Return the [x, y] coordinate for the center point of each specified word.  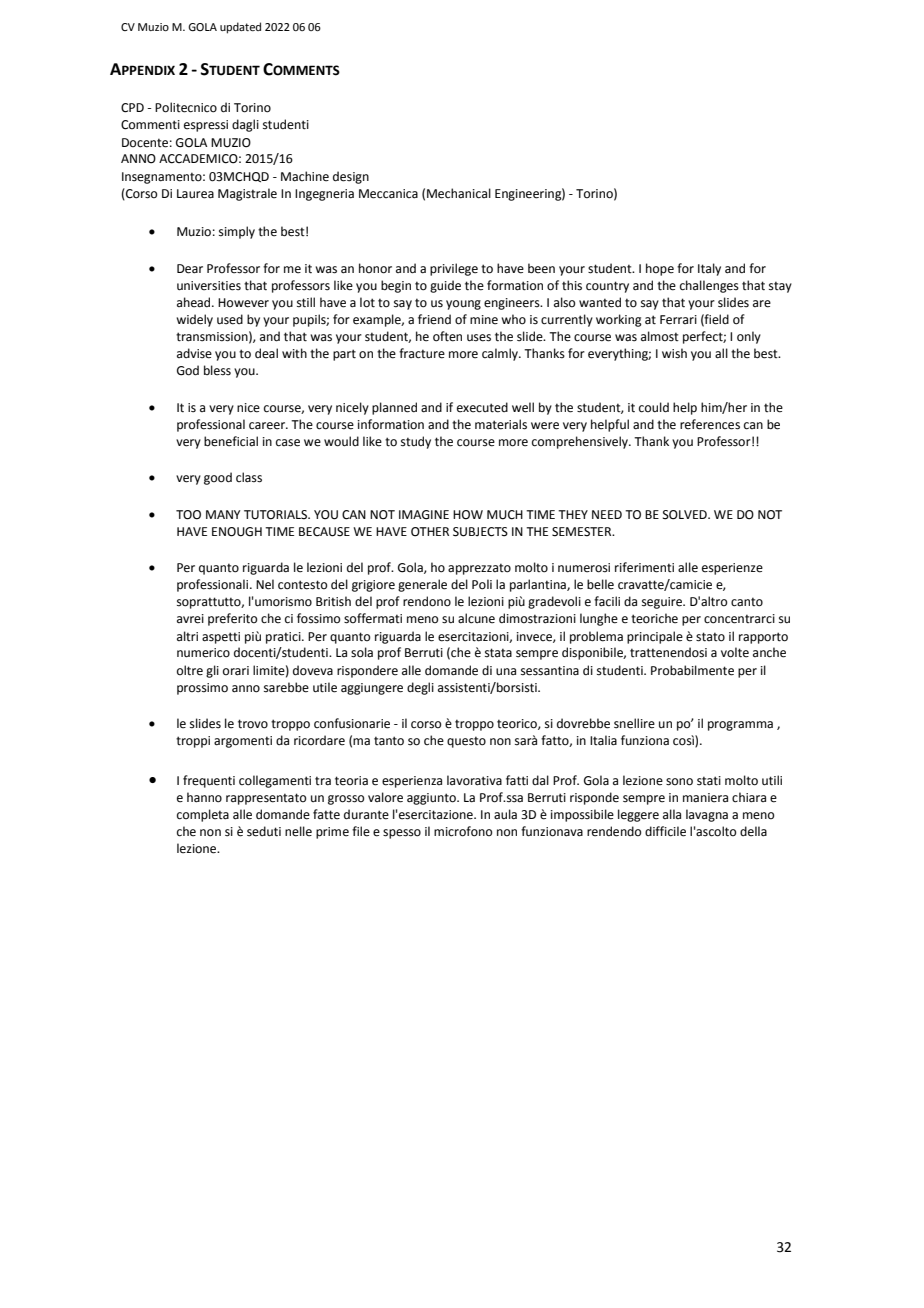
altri [187, 636]
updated [240, 28]
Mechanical [459, 193]
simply [237, 232]
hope [660, 269]
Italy [709, 269]
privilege [454, 269]
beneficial [231, 441]
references [710, 424]
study [416, 442]
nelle [298, 831]
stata [498, 653]
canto [747, 602]
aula [505, 814]
